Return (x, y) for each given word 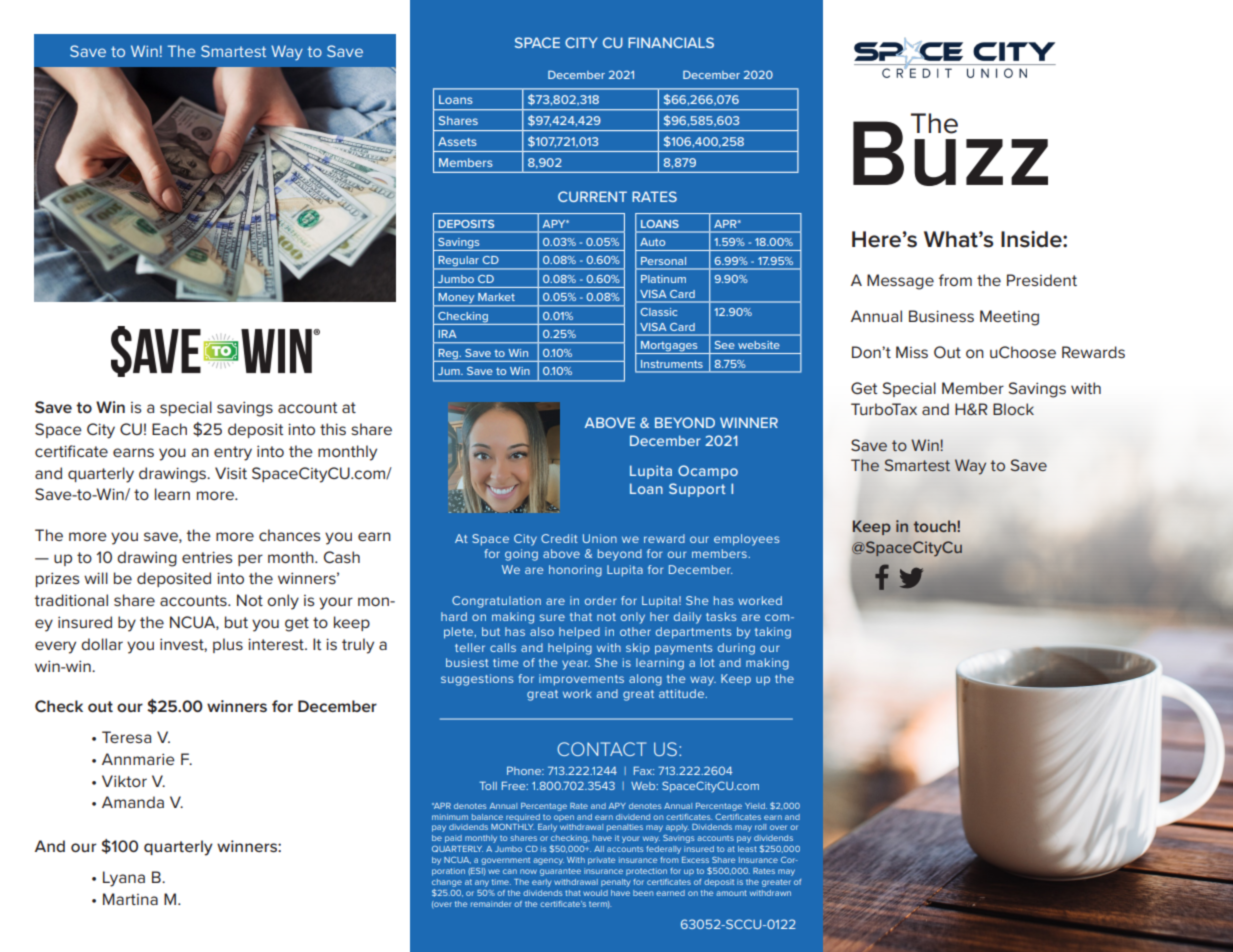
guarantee (560, 872)
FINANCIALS (671, 42)
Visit (231, 473)
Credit (559, 538)
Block (1013, 409)
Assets (457, 141)
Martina (130, 899)
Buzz (950, 152)
